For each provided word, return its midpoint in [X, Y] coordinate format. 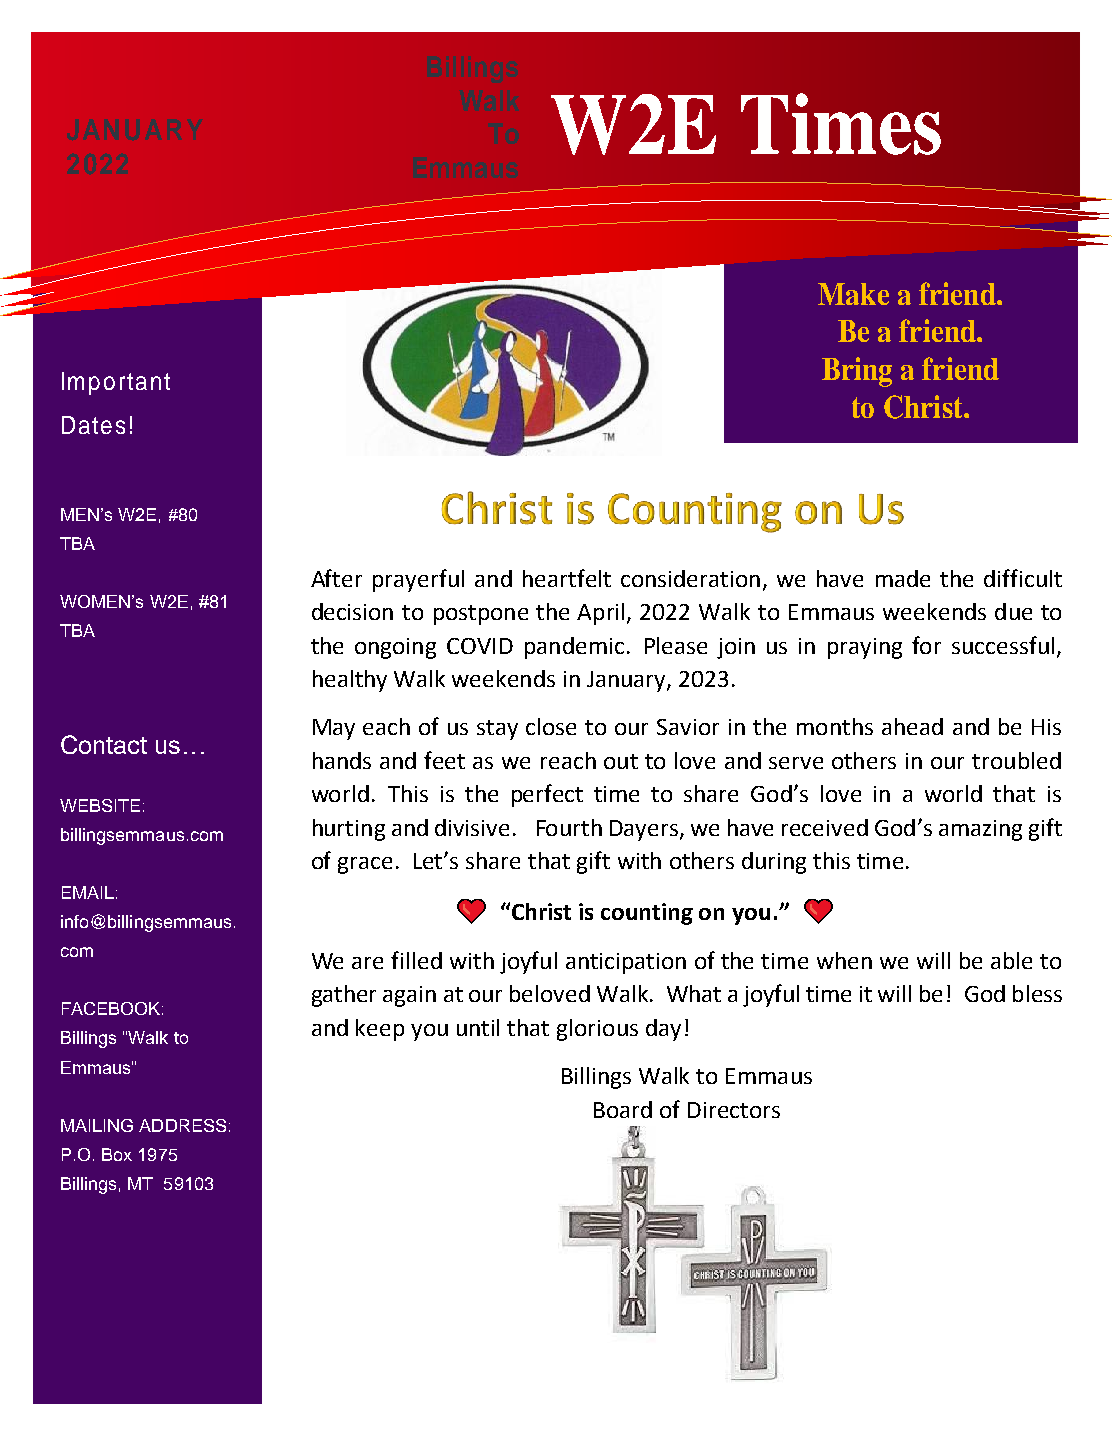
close [551, 726]
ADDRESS [182, 1125]
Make [853, 294]
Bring [857, 372]
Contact [104, 744]
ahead [912, 726]
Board [623, 1109]
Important [116, 383]
